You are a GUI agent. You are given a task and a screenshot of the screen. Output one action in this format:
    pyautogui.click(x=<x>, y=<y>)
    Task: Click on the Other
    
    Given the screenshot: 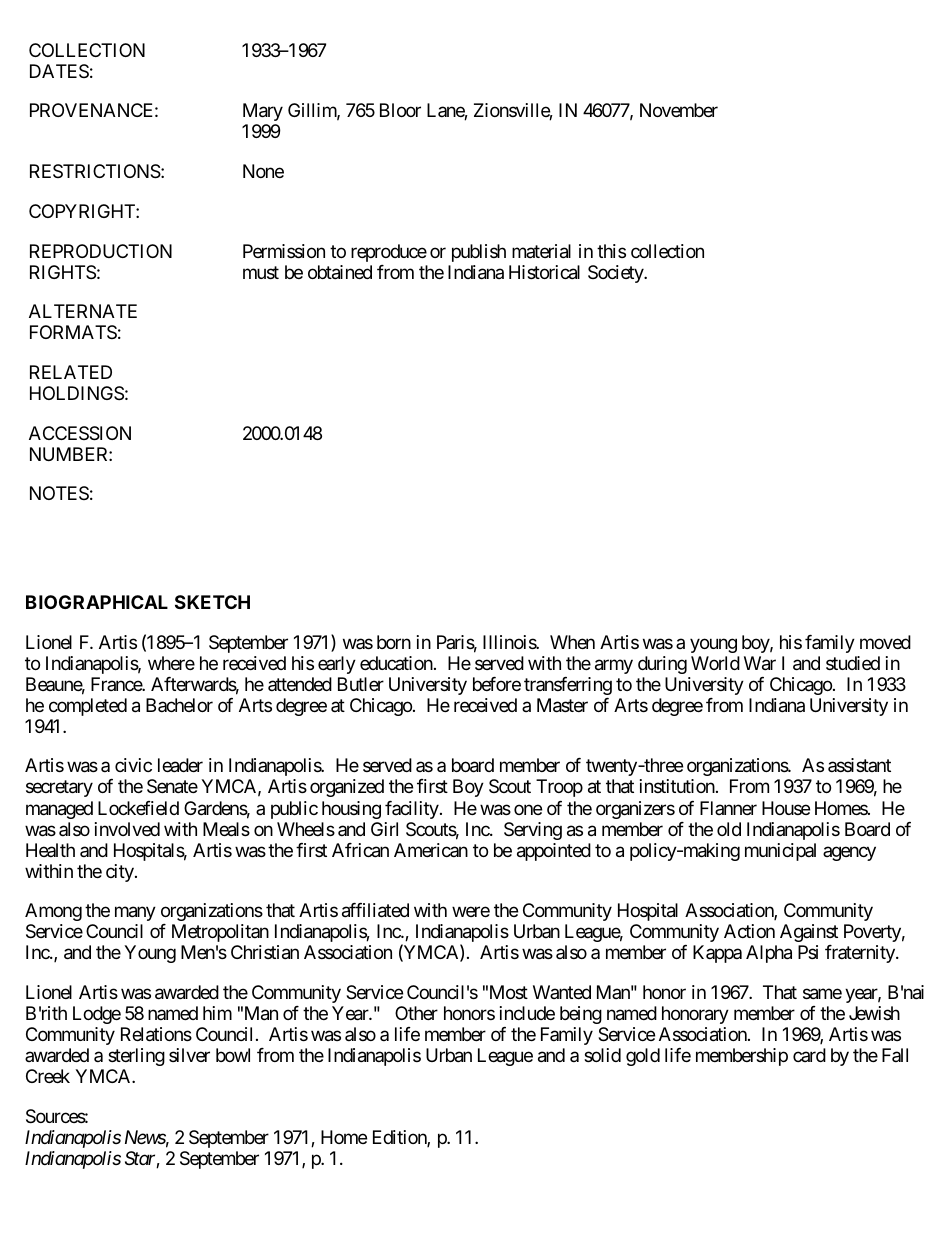 What is the action you would take?
    pyautogui.click(x=416, y=1013)
